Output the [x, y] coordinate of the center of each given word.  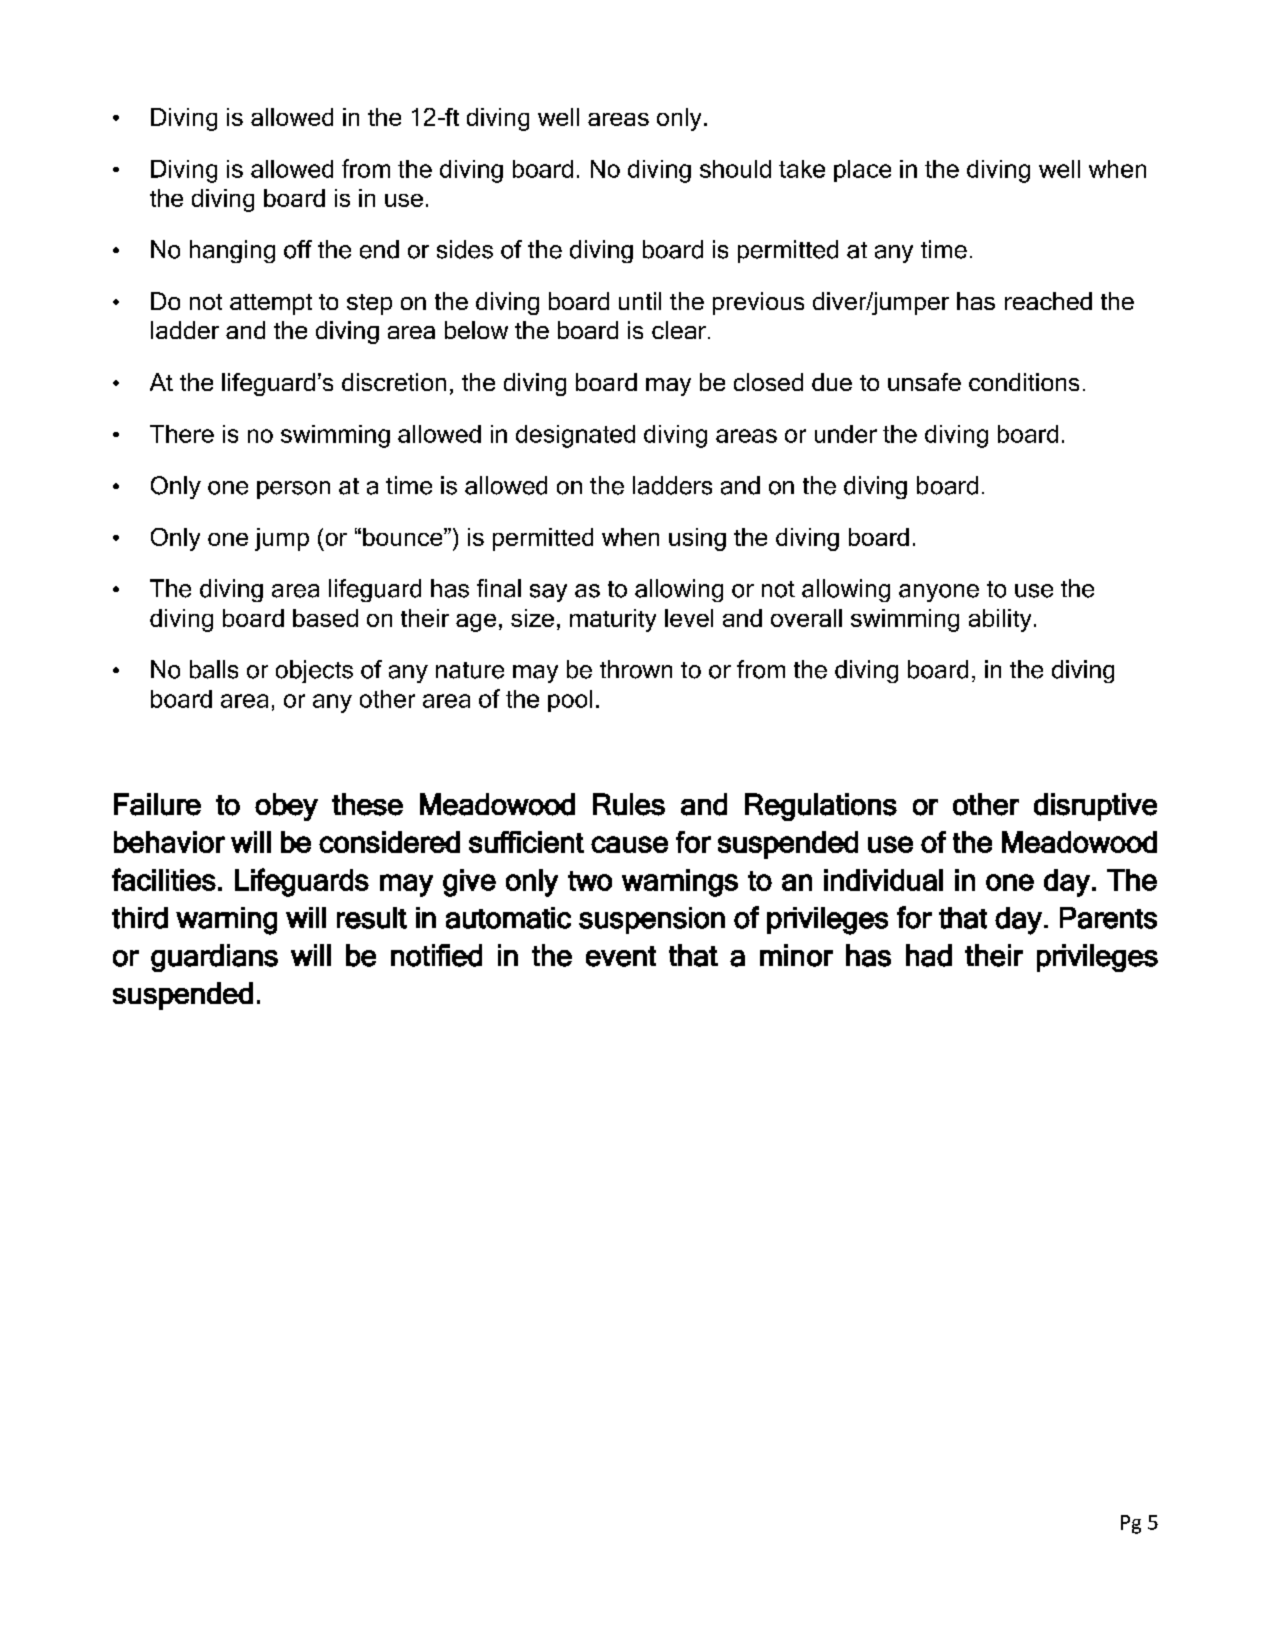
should [735, 169]
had [929, 955]
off [298, 249]
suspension [652, 920]
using [697, 539]
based [325, 618]
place [862, 171]
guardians [214, 958]
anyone [939, 593]
